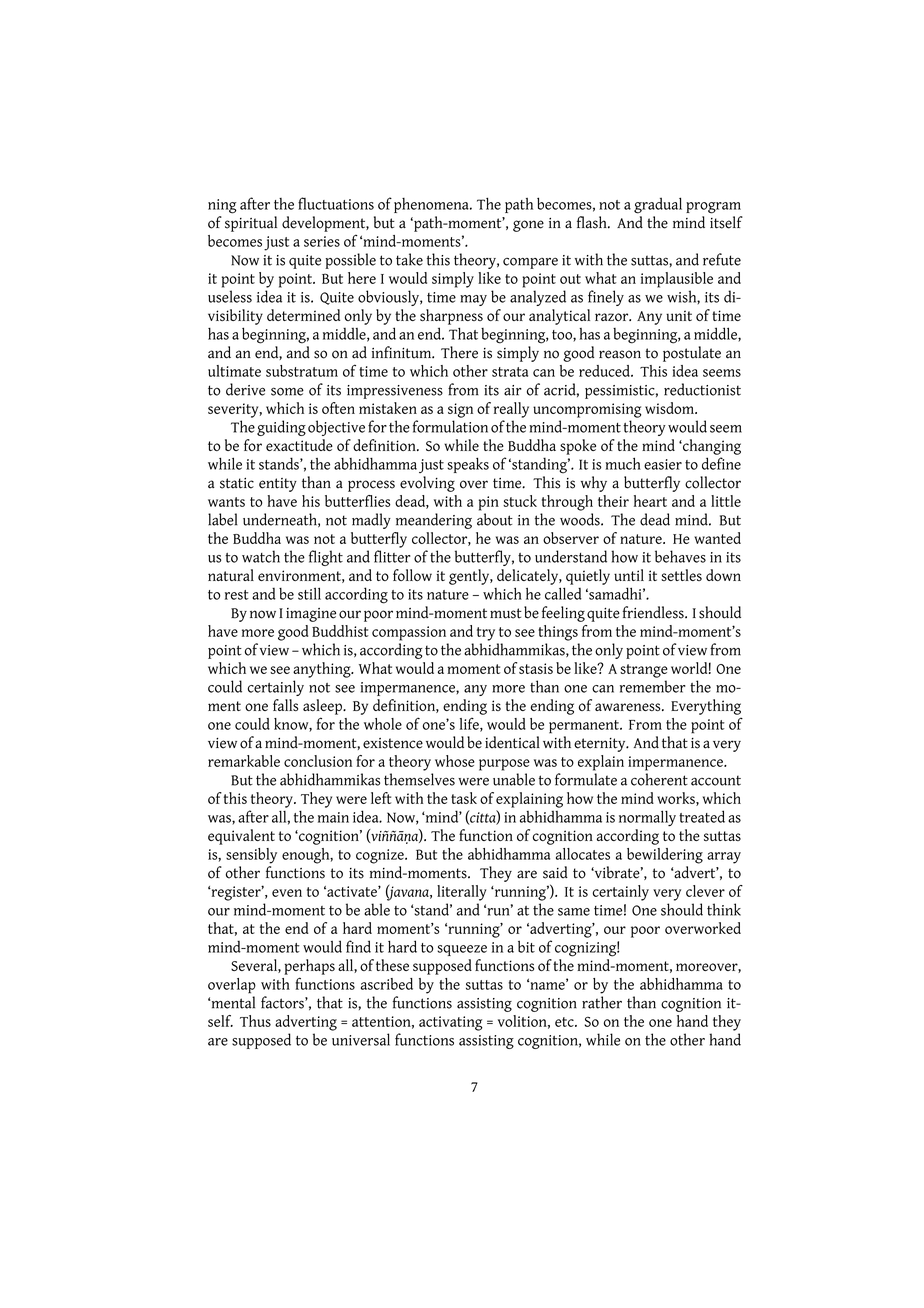 Image resolution: width=924 pixels, height=1308 pixels. What do you see at coordinates (455, 761) in the screenshot?
I see `whose` at bounding box center [455, 761].
